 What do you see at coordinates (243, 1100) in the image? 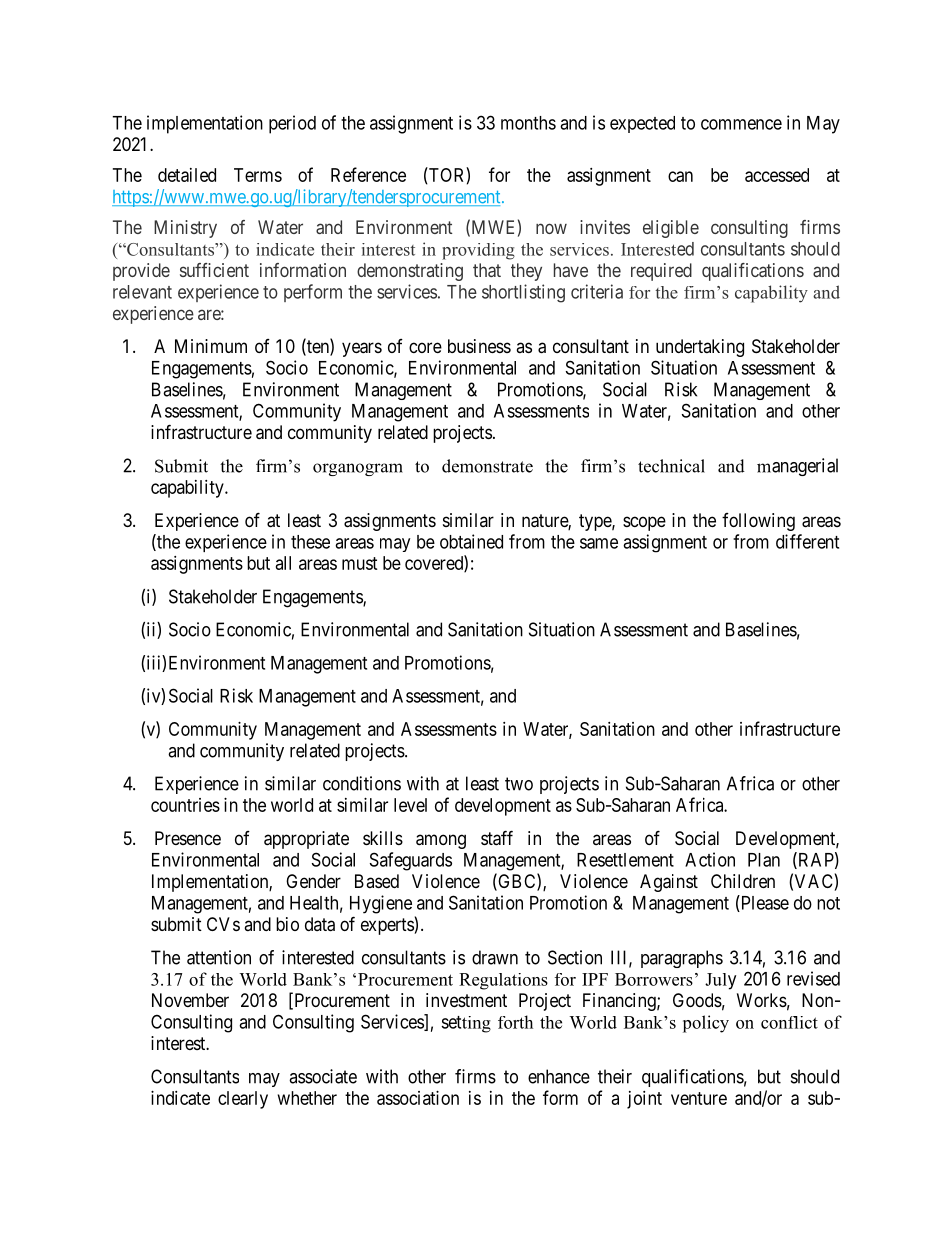
I see `clearly` at bounding box center [243, 1100].
